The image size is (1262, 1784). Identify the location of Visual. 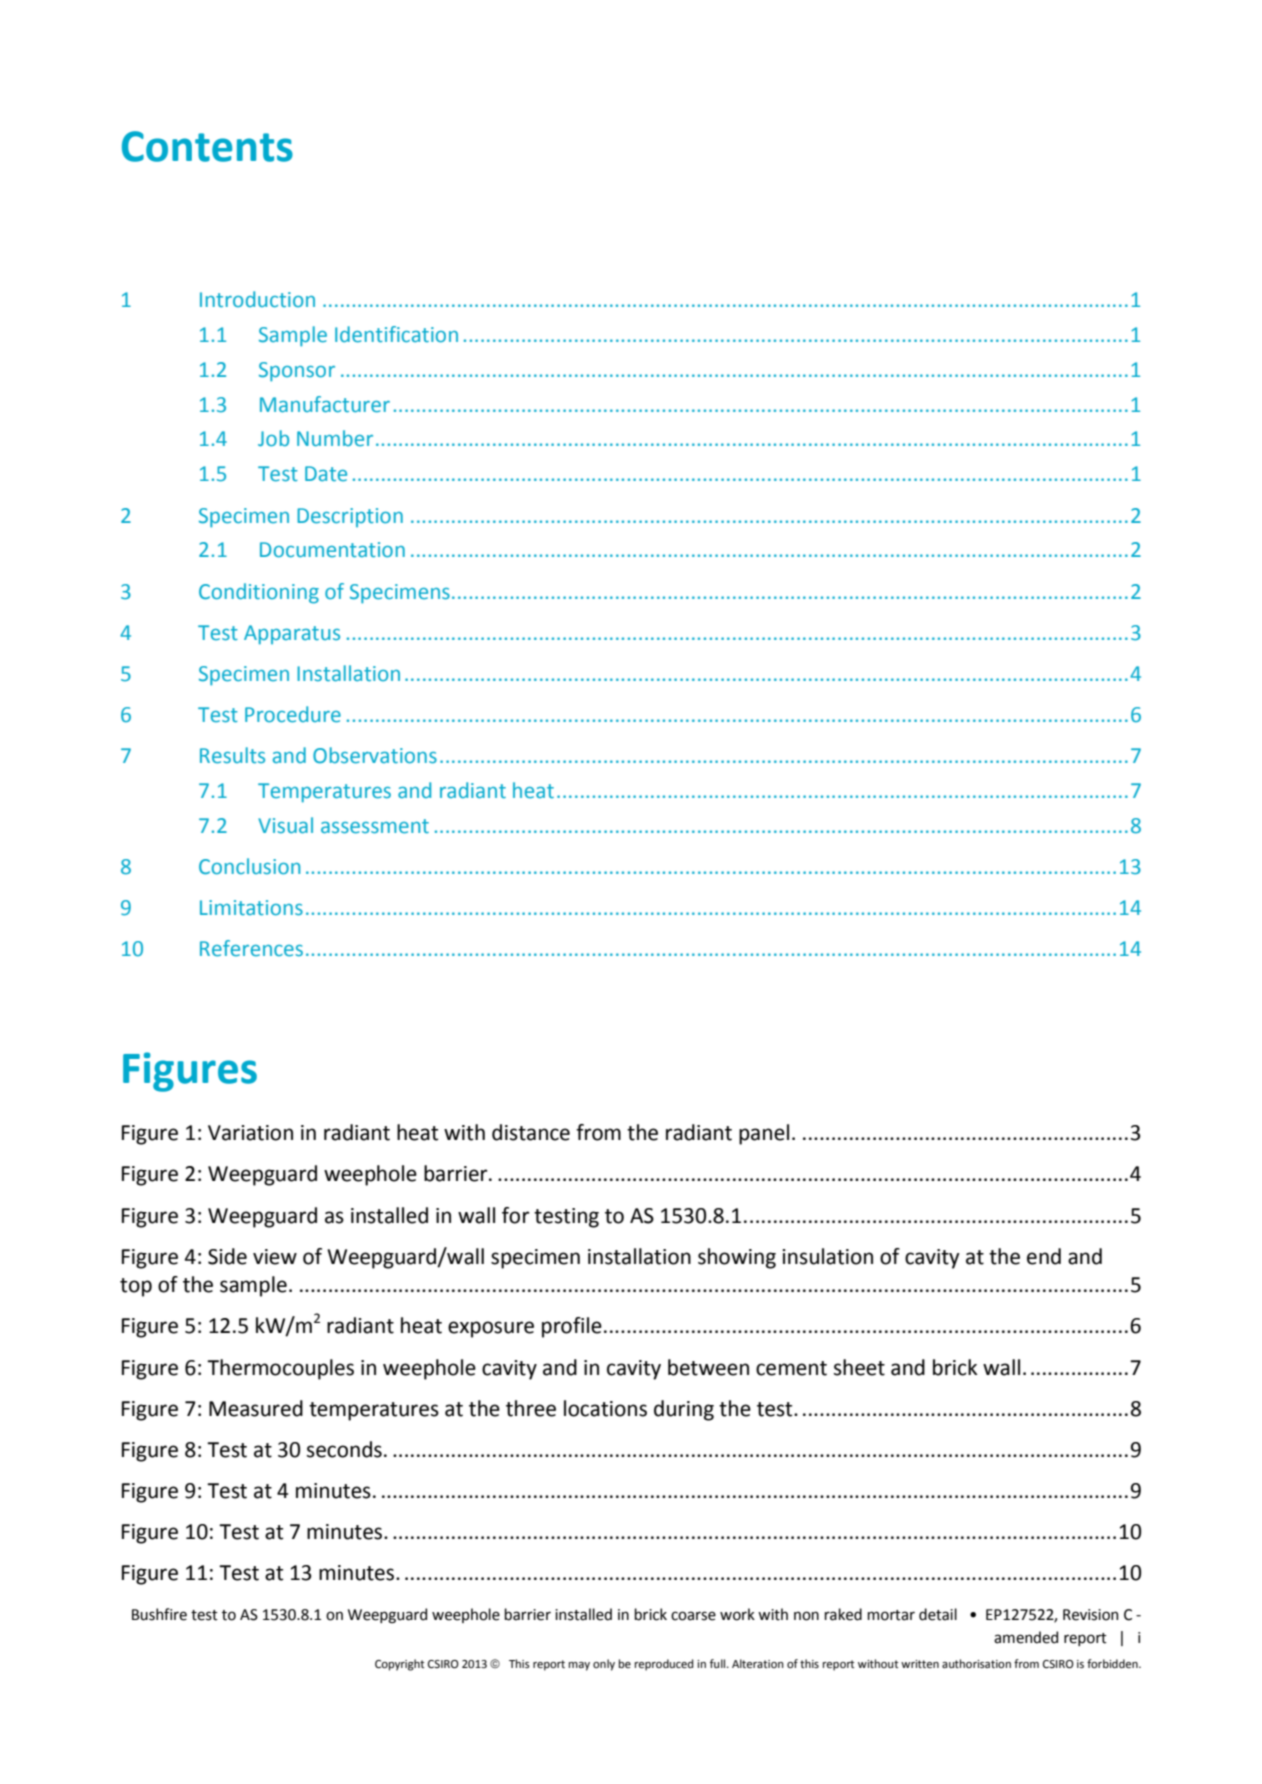
(285, 825).
